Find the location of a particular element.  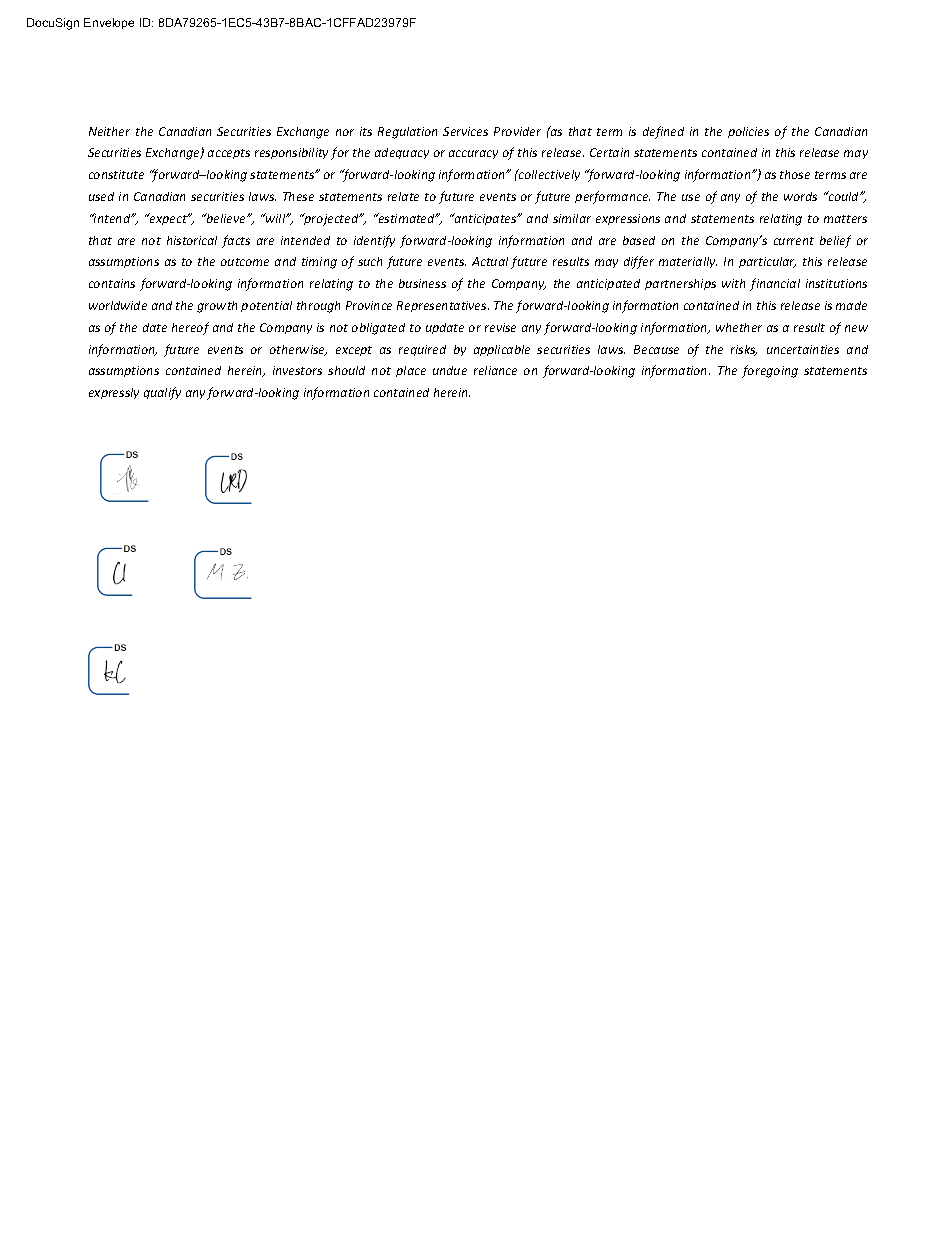

policies is located at coordinates (748, 132).
